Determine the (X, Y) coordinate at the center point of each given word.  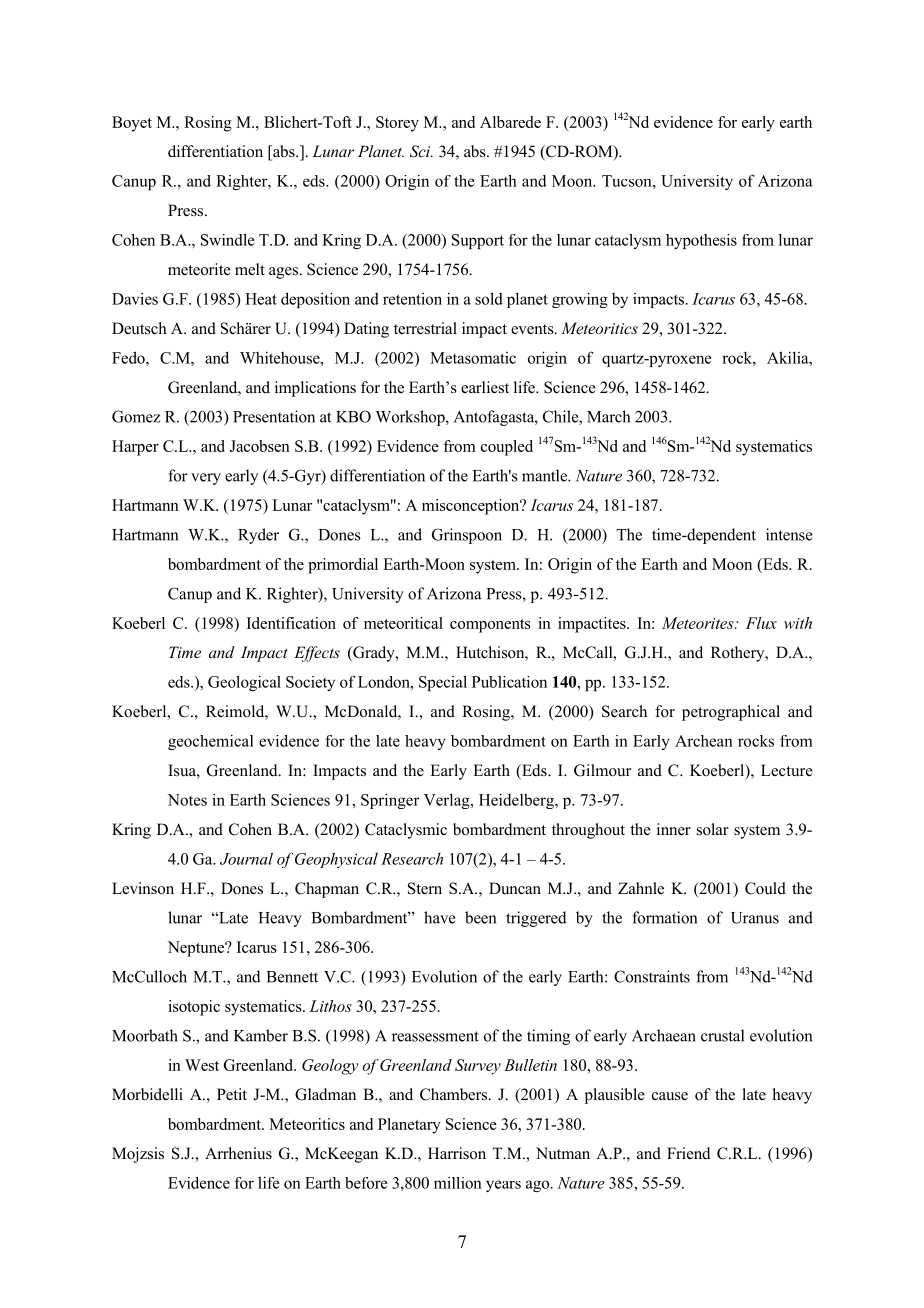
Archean (704, 741)
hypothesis (701, 241)
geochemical (211, 742)
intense (789, 534)
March (608, 416)
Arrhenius (238, 1153)
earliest (485, 387)
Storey (397, 124)
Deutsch (139, 328)
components (490, 626)
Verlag (448, 801)
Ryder (258, 536)
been (480, 917)
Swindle (228, 239)
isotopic (194, 1008)
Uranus (755, 918)
